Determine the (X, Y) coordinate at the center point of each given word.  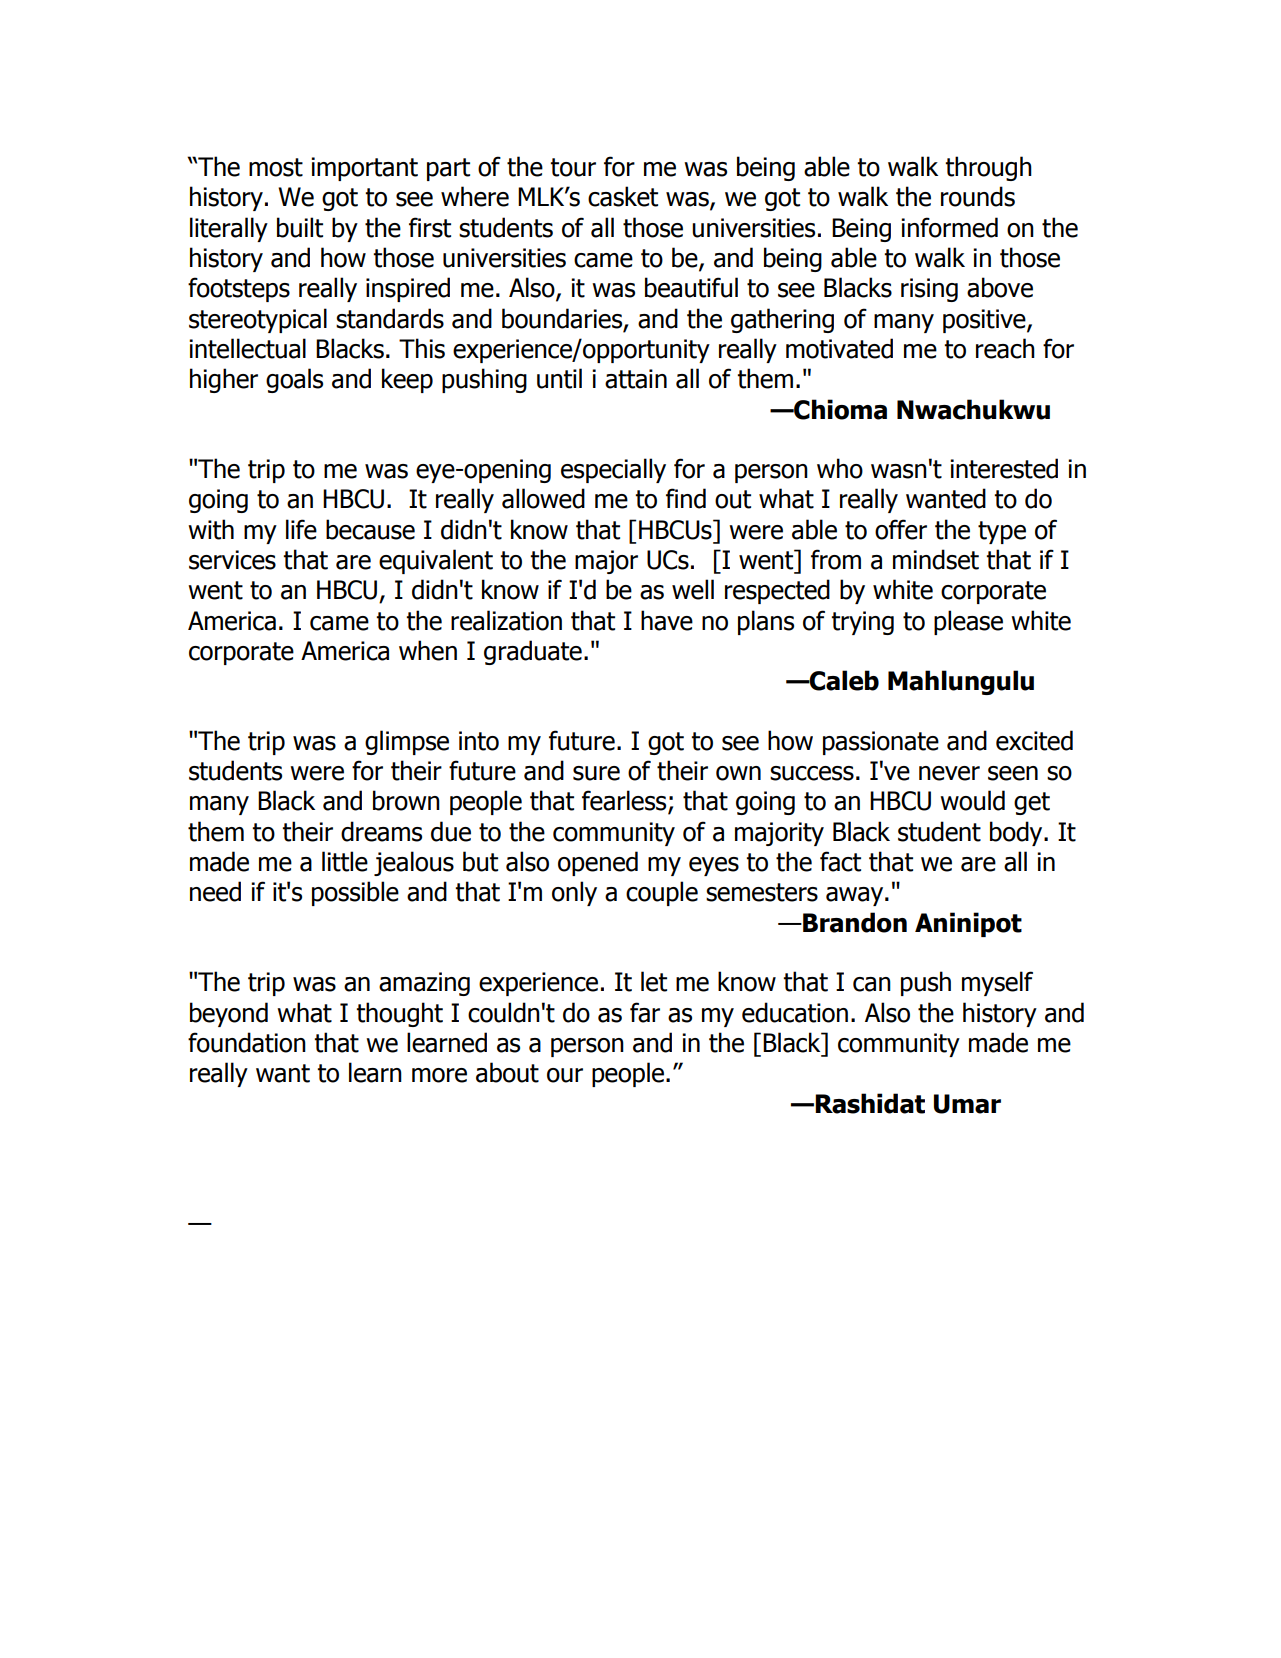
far (645, 1012)
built (300, 227)
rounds (978, 196)
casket (623, 196)
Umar (967, 1104)
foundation (247, 1042)
